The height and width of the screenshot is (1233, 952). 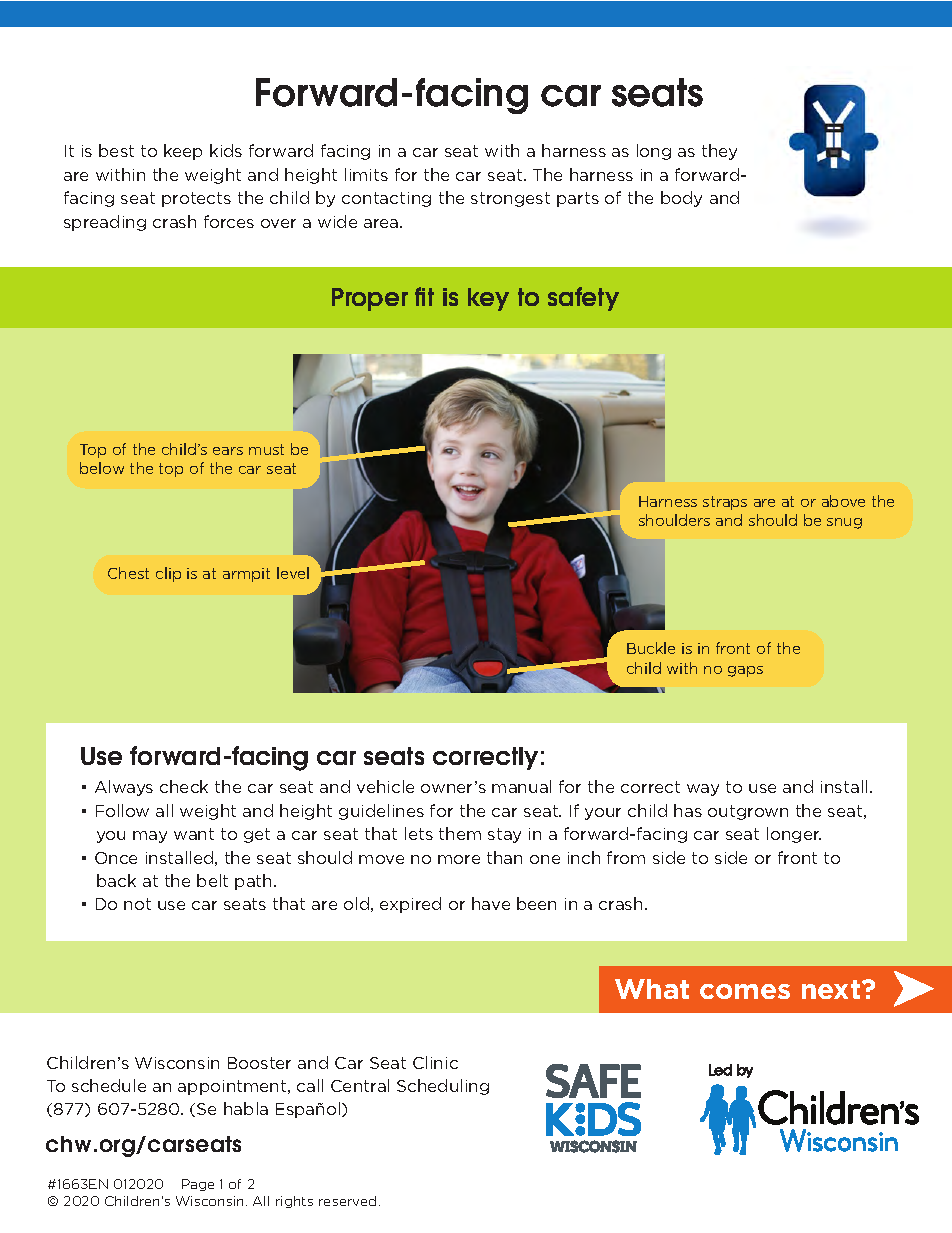 I want to click on straps, so click(x=725, y=503).
